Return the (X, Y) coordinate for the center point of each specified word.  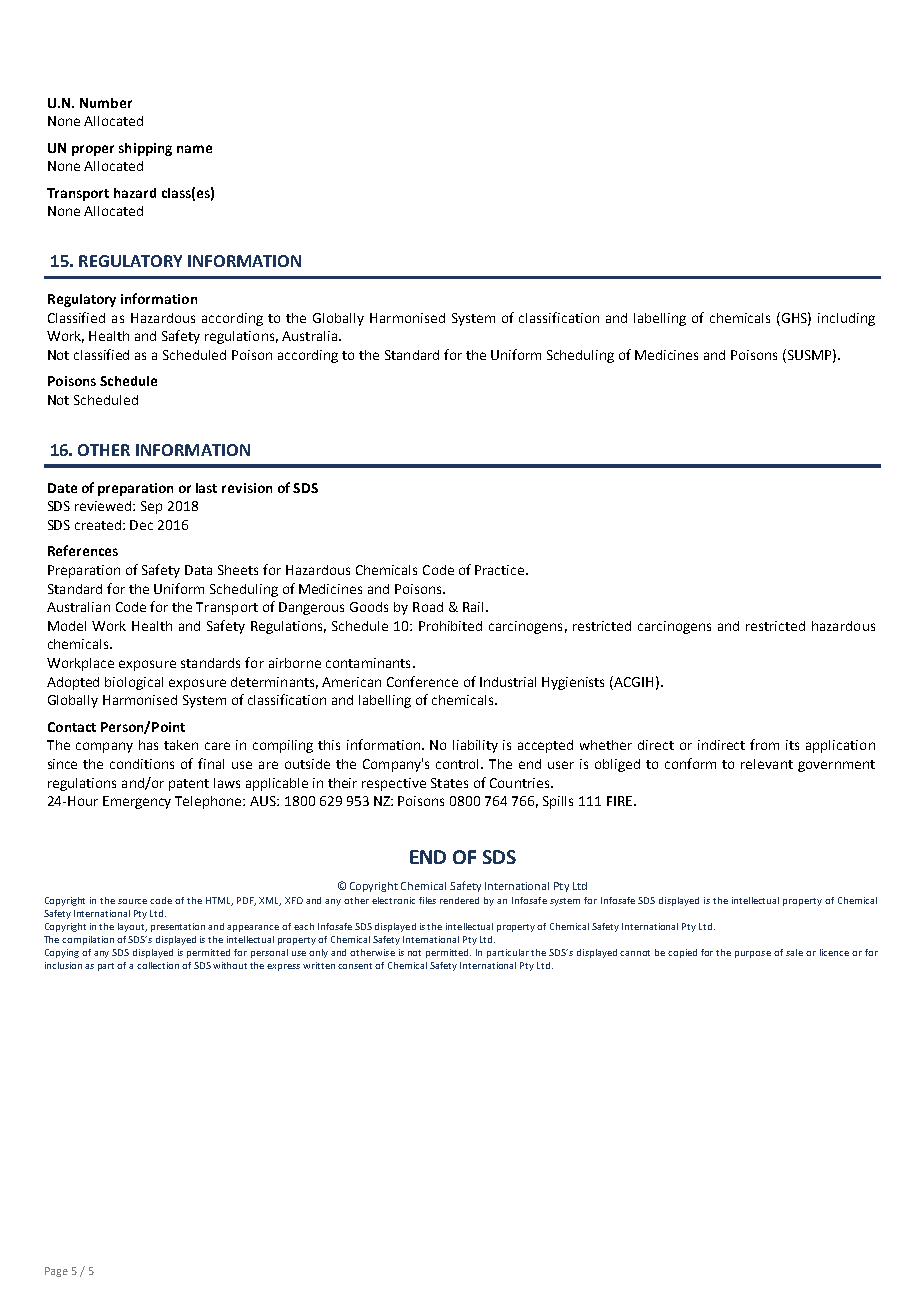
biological (134, 683)
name (194, 149)
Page (56, 1272)
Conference (422, 681)
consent (355, 966)
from (764, 744)
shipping (145, 149)
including (846, 319)
